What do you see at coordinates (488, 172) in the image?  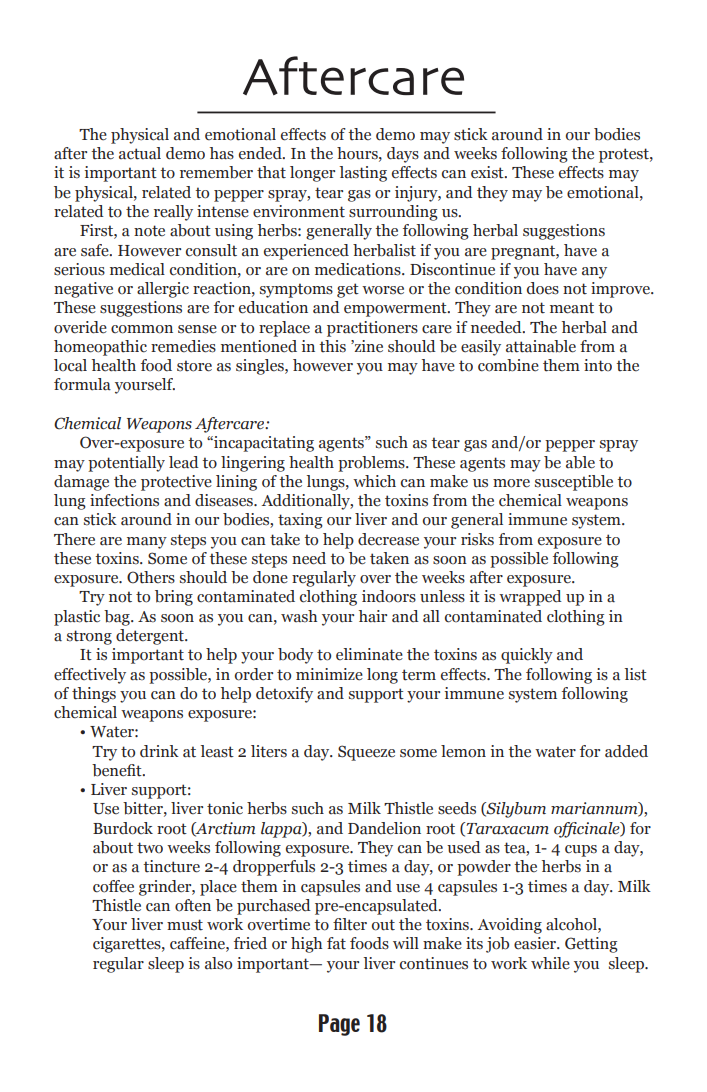 I see `exist` at bounding box center [488, 172].
